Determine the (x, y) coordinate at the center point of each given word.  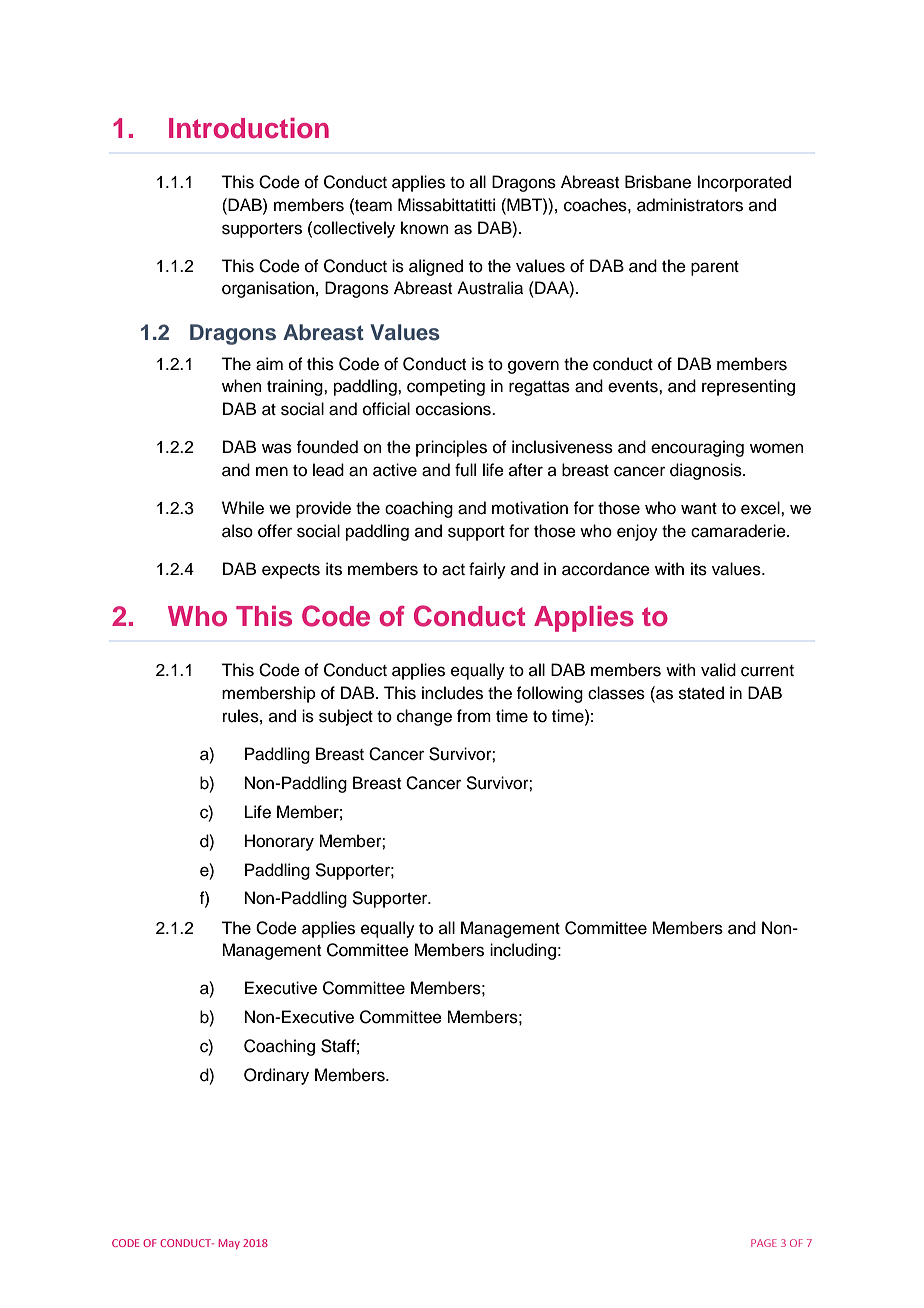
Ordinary (276, 1076)
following (549, 694)
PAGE (764, 1243)
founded (327, 447)
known (425, 228)
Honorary (279, 842)
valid (718, 670)
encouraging (697, 448)
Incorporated (744, 183)
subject (346, 717)
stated (701, 693)
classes (616, 693)
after (526, 470)
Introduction (249, 128)
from (474, 716)
